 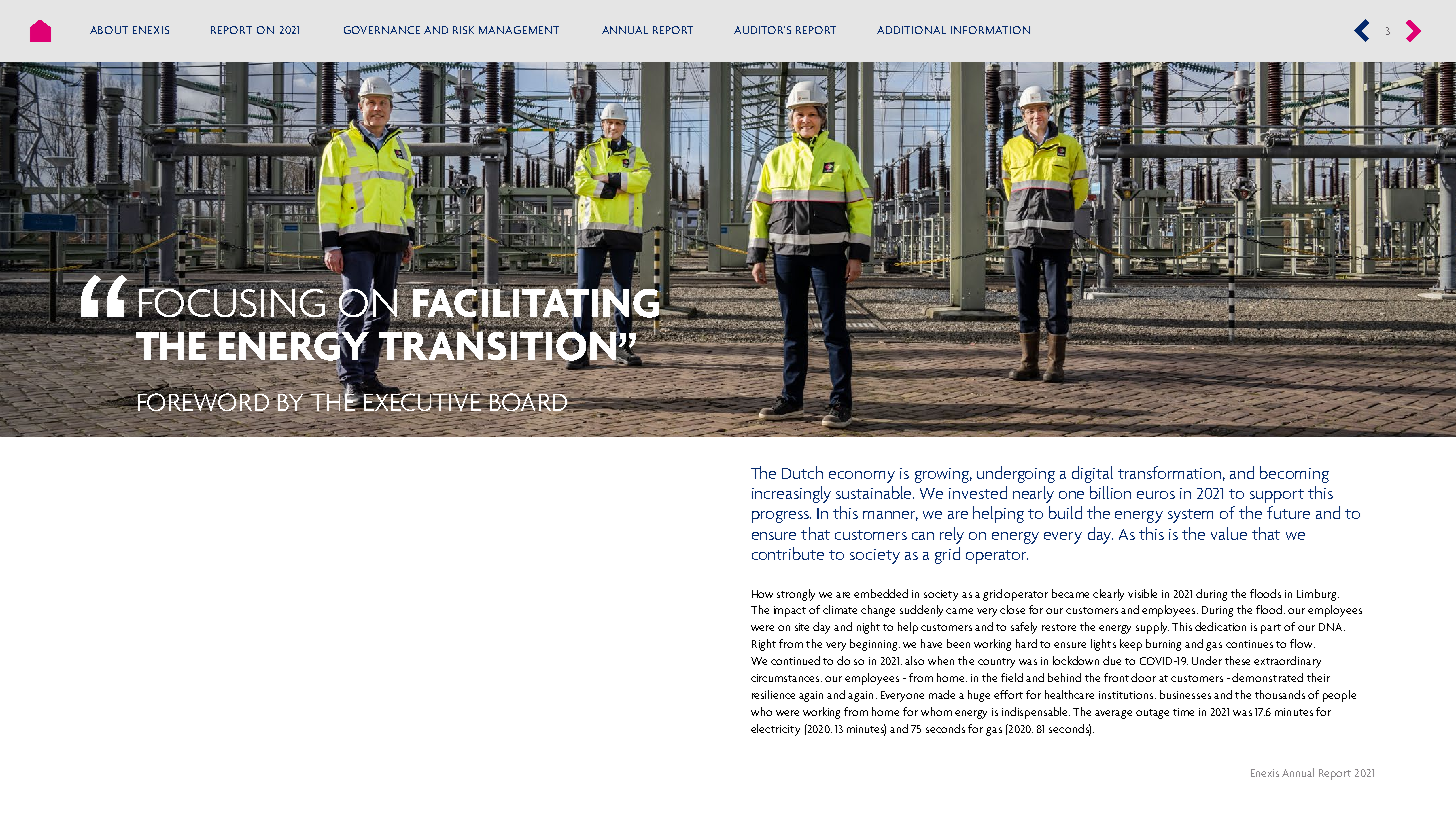 What do you see at coordinates (1092, 474) in the page?
I see `digital` at bounding box center [1092, 474].
